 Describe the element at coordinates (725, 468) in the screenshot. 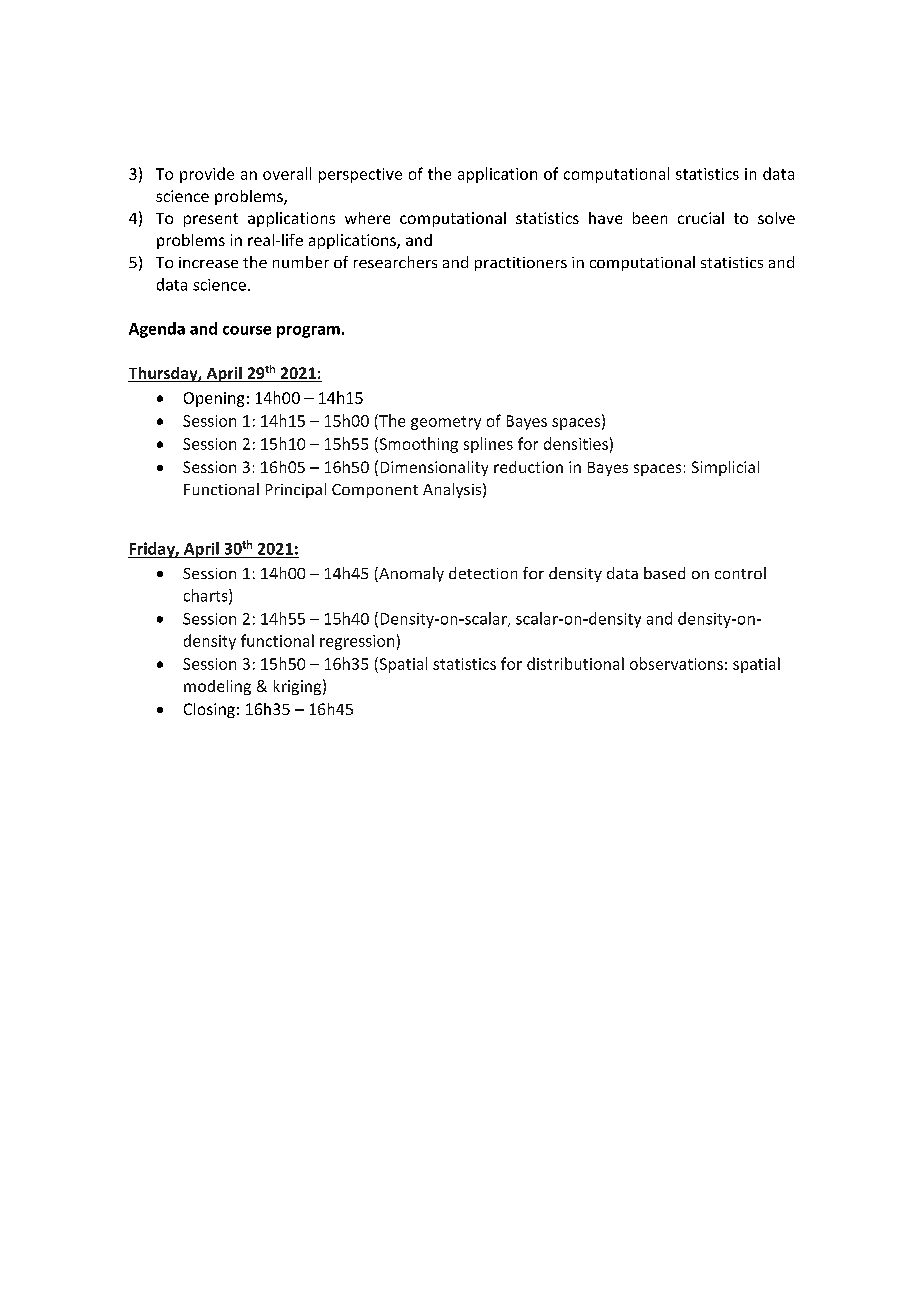

I see `Simplicial` at that location.
